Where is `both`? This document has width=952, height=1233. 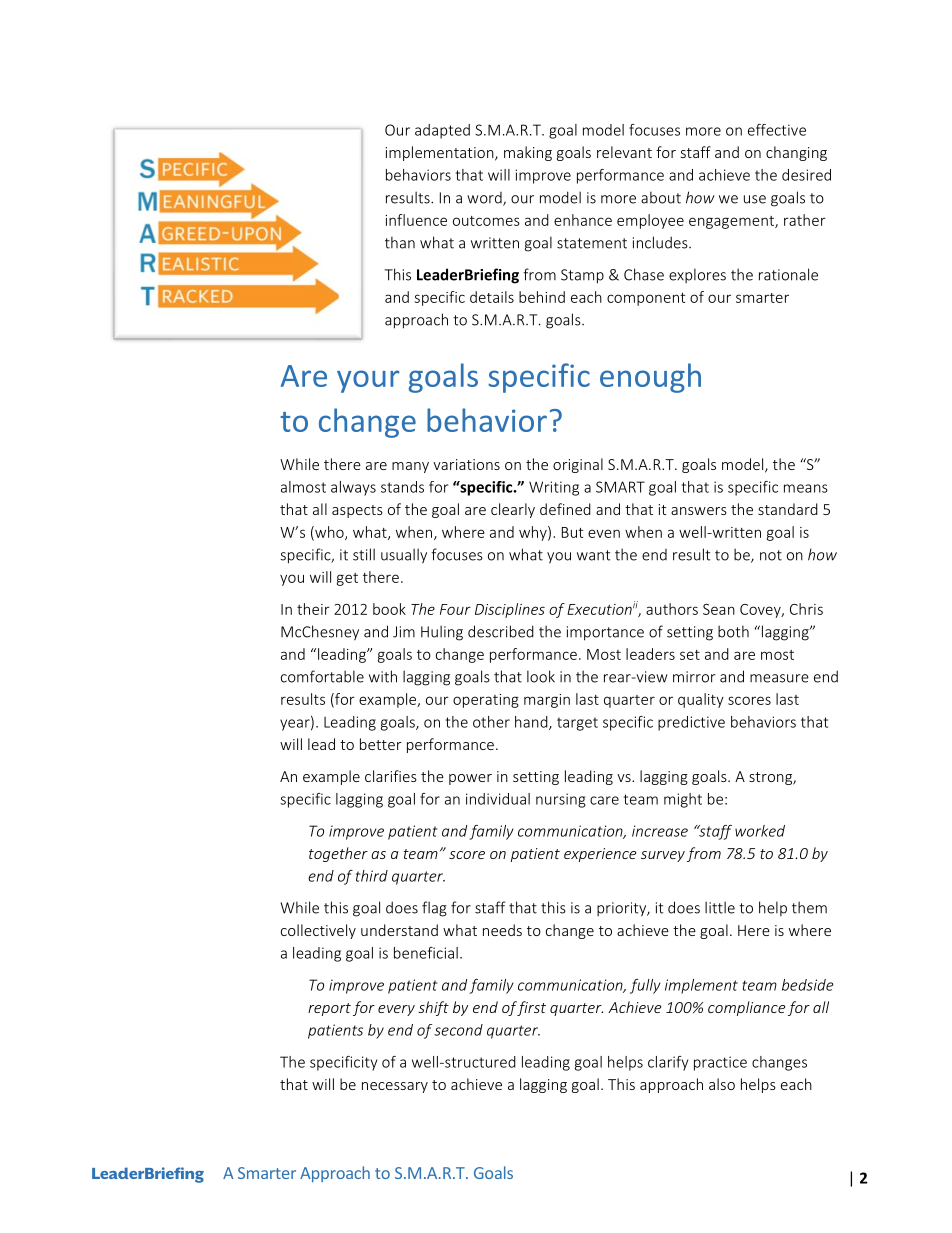 both is located at coordinates (733, 631).
